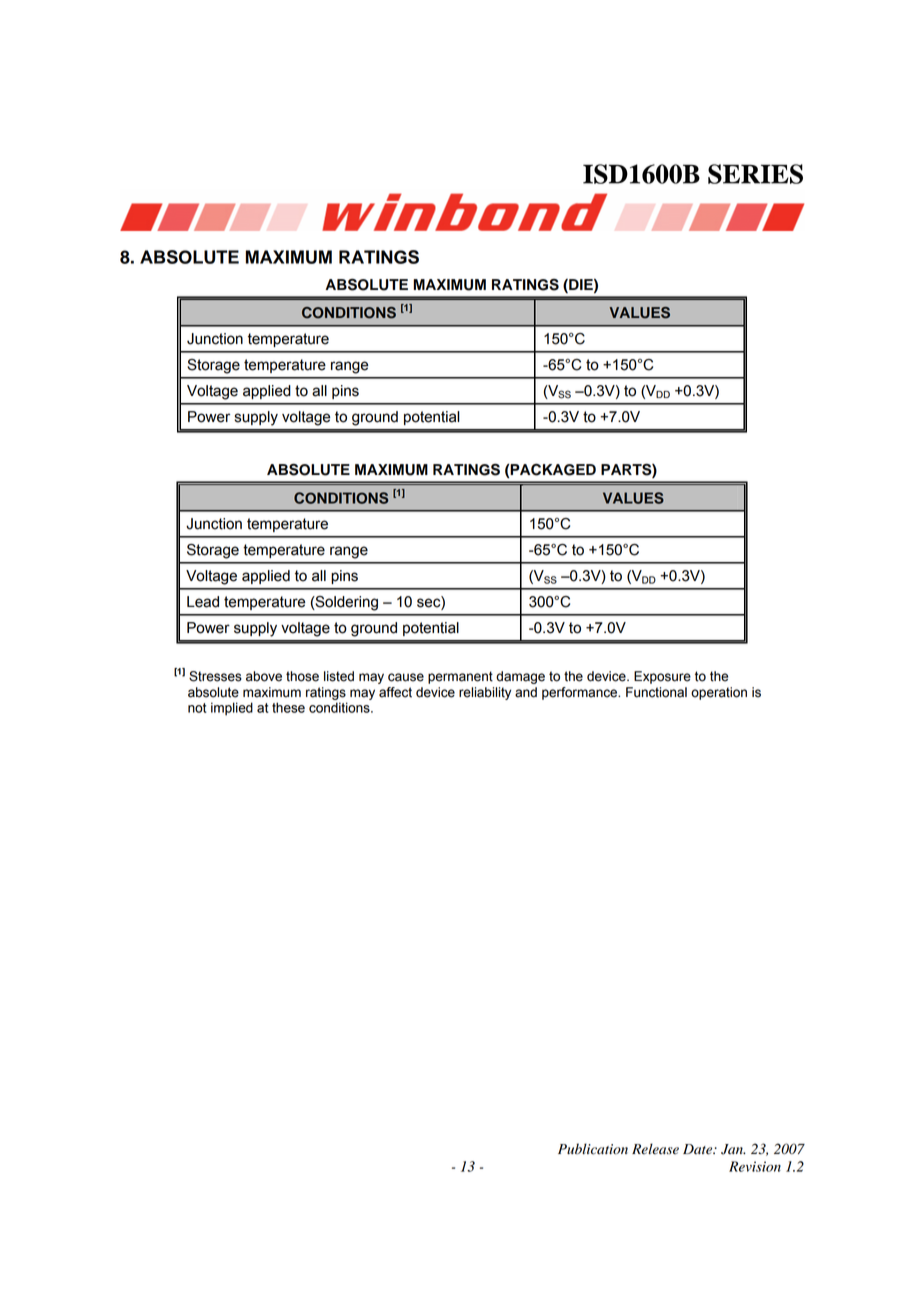 The width and height of the screenshot is (924, 1308). I want to click on reliability, so click(485, 693).
